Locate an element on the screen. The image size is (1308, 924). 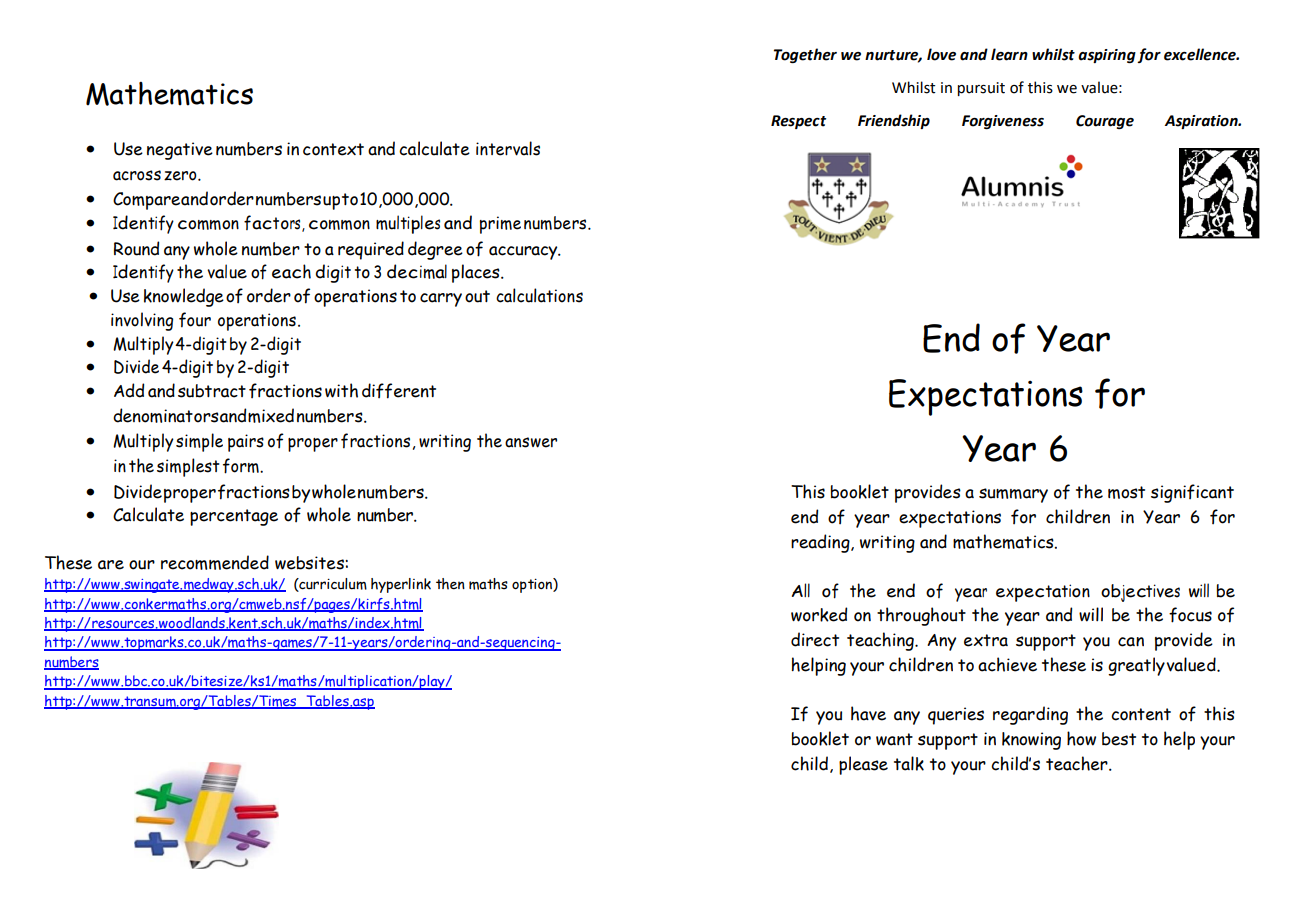
Together is located at coordinates (805, 55).
